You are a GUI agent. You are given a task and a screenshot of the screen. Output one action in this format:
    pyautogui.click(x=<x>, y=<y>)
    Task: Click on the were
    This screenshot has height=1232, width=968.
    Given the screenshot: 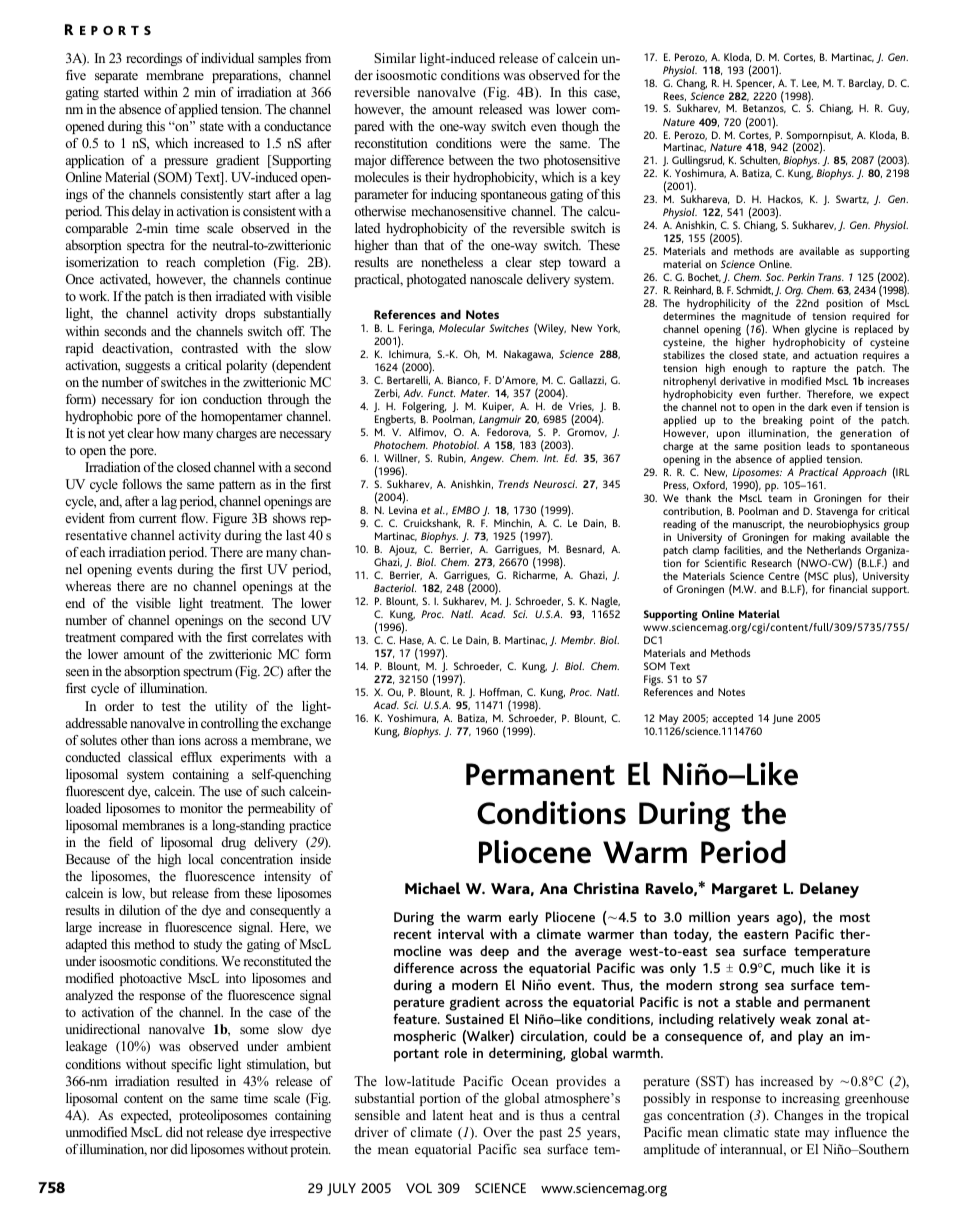 What is the action you would take?
    pyautogui.click(x=513, y=144)
